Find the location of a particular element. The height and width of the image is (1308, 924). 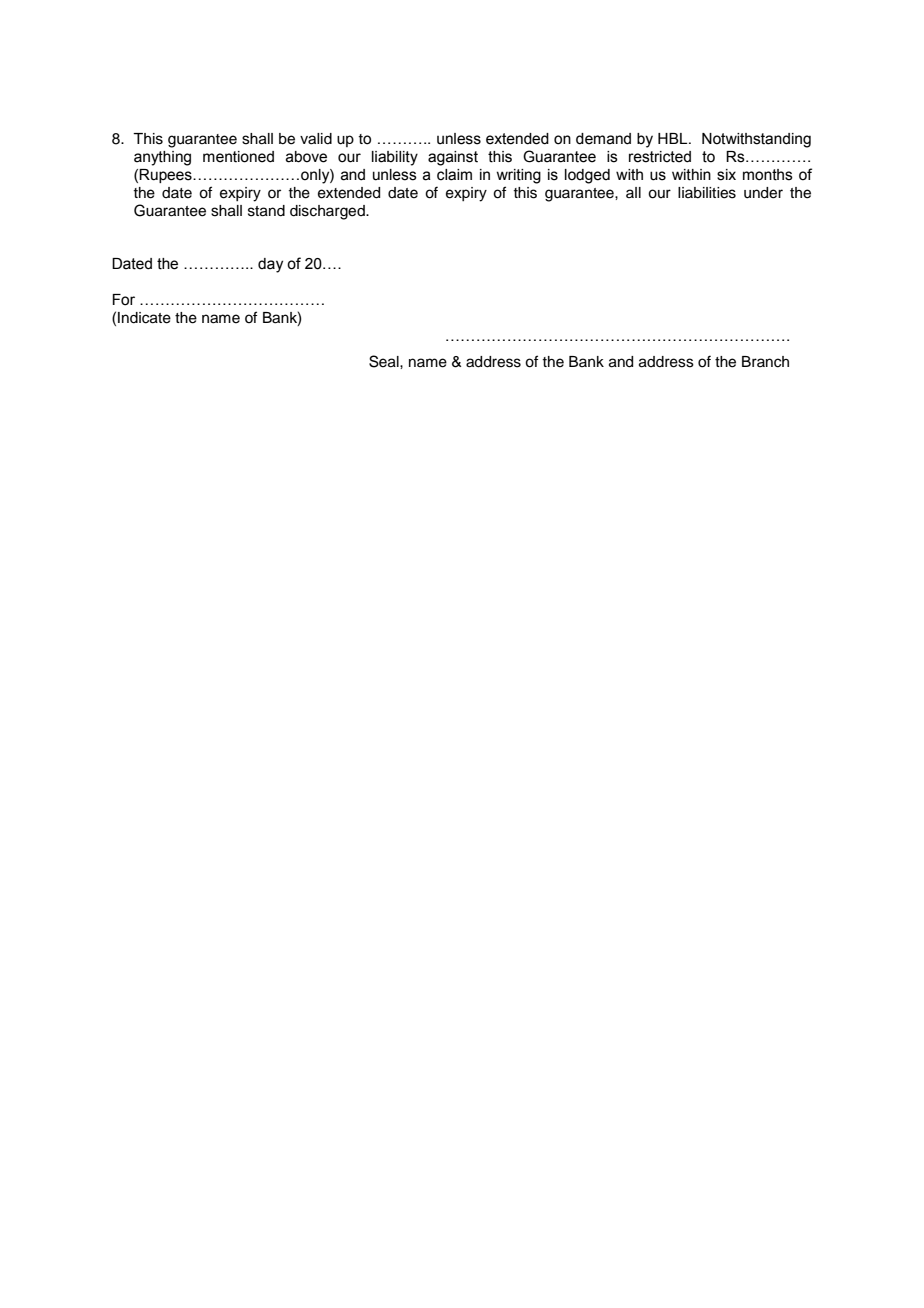

Branch is located at coordinates (765, 362).
